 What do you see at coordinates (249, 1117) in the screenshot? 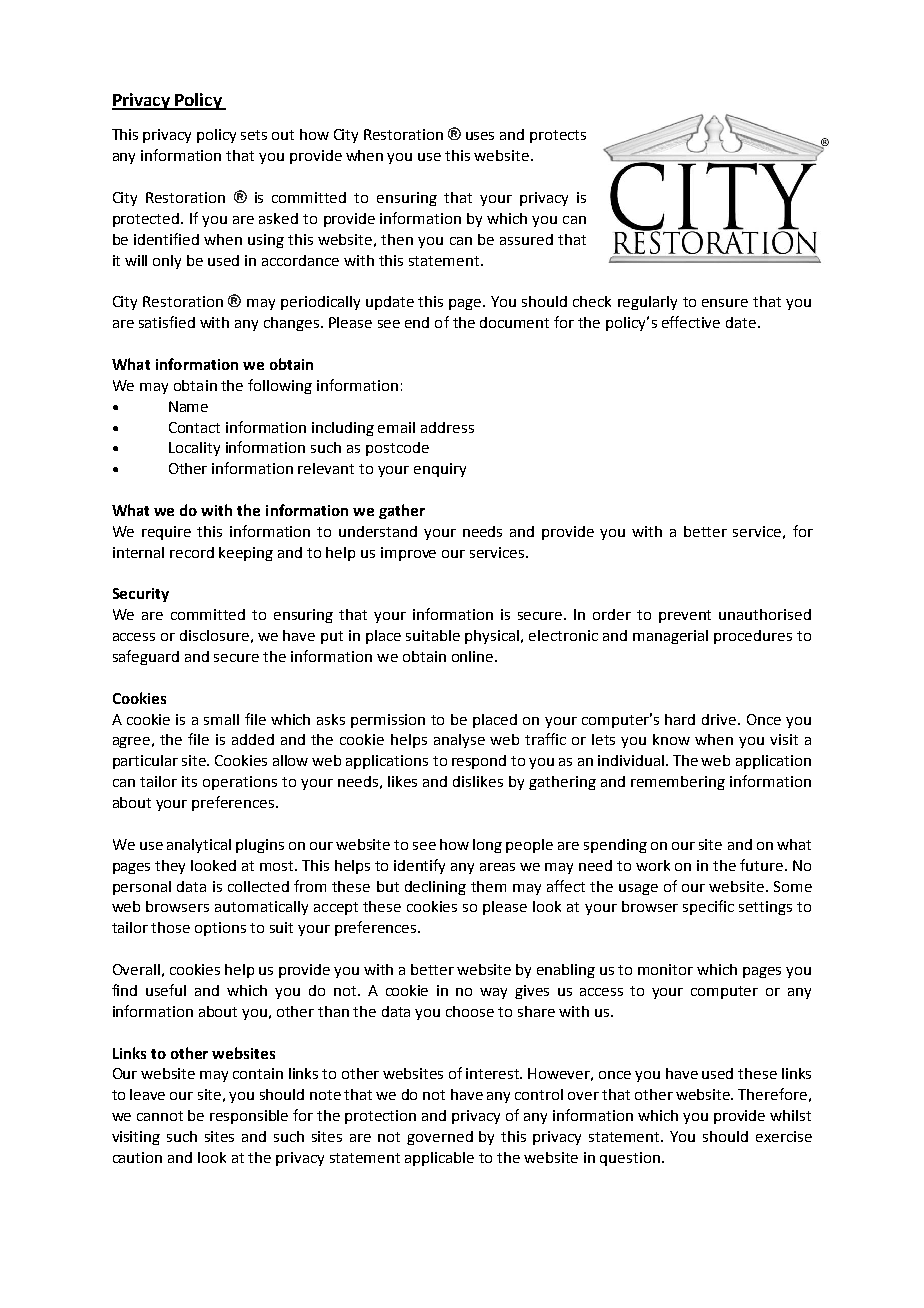
I see `responsible` at bounding box center [249, 1117].
